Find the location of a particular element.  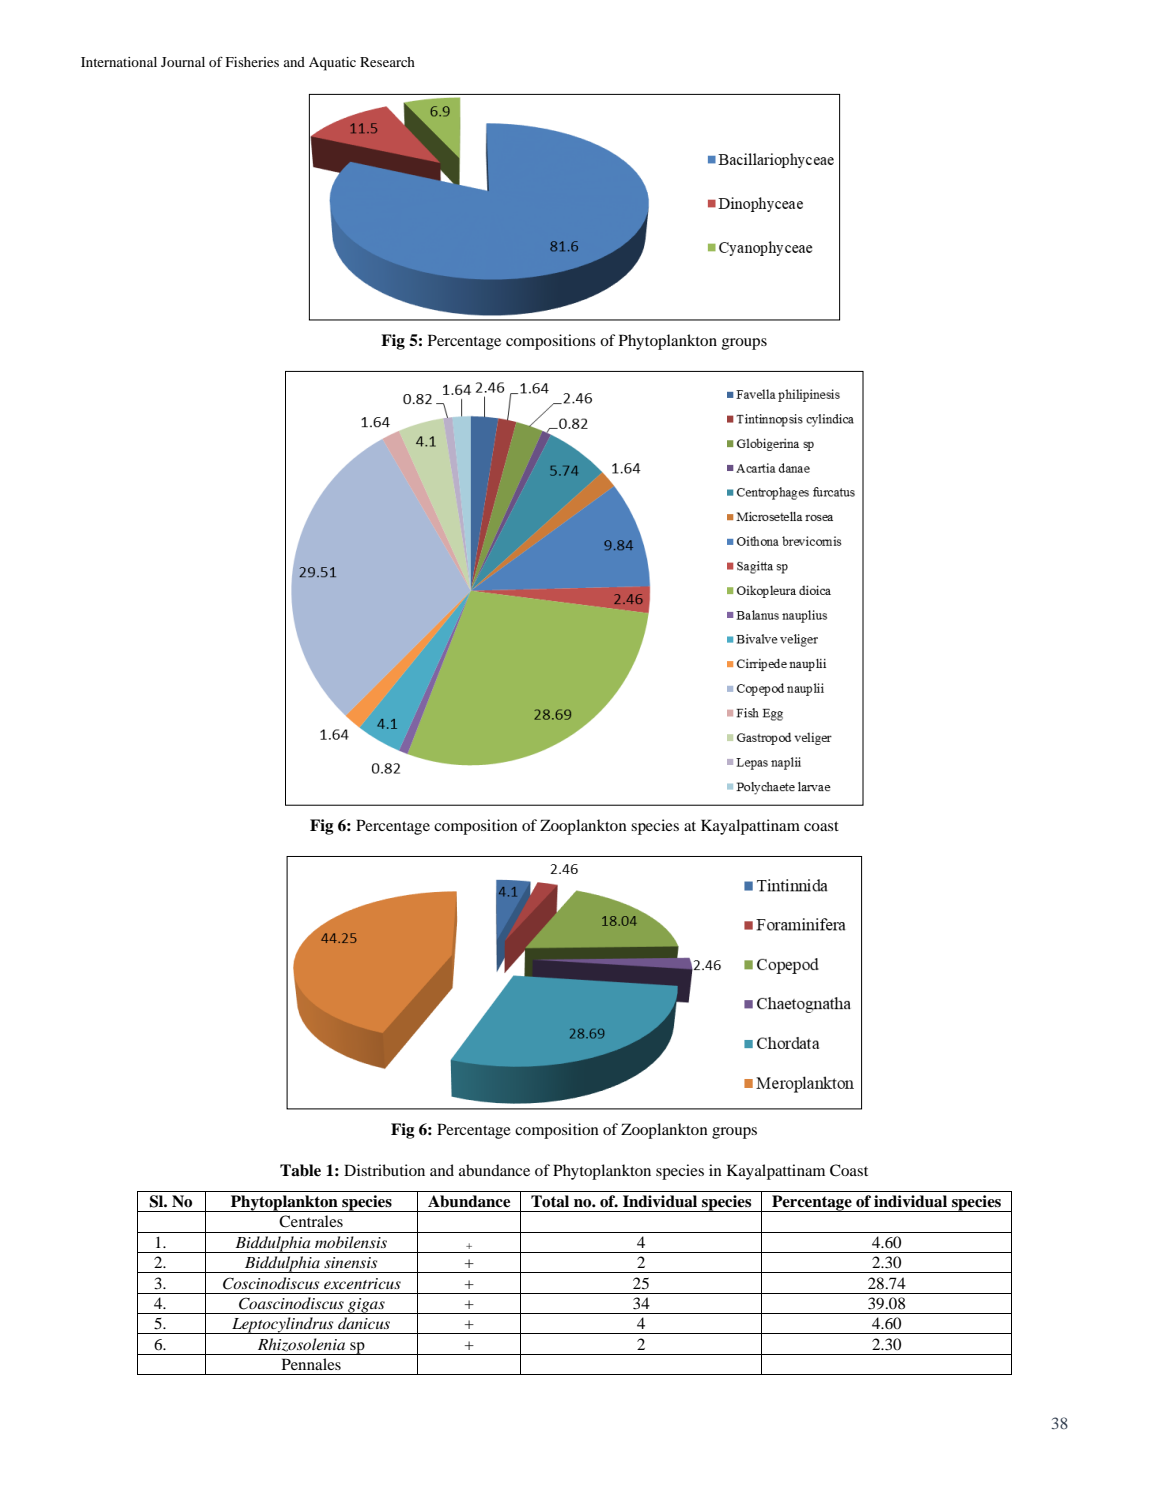

Table is located at coordinates (300, 1170).
